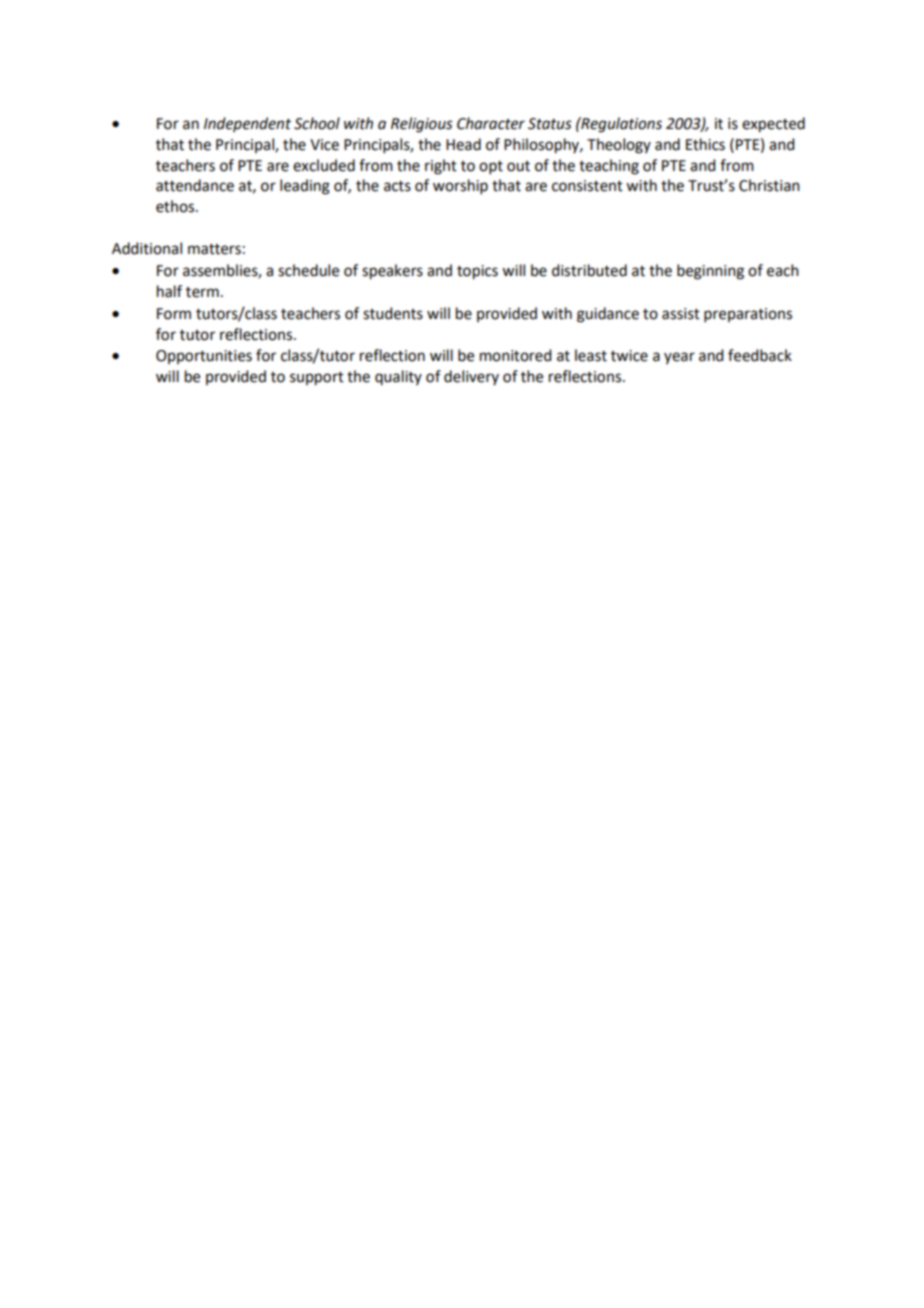 This document has width=924, height=1308. I want to click on year, so click(679, 358).
